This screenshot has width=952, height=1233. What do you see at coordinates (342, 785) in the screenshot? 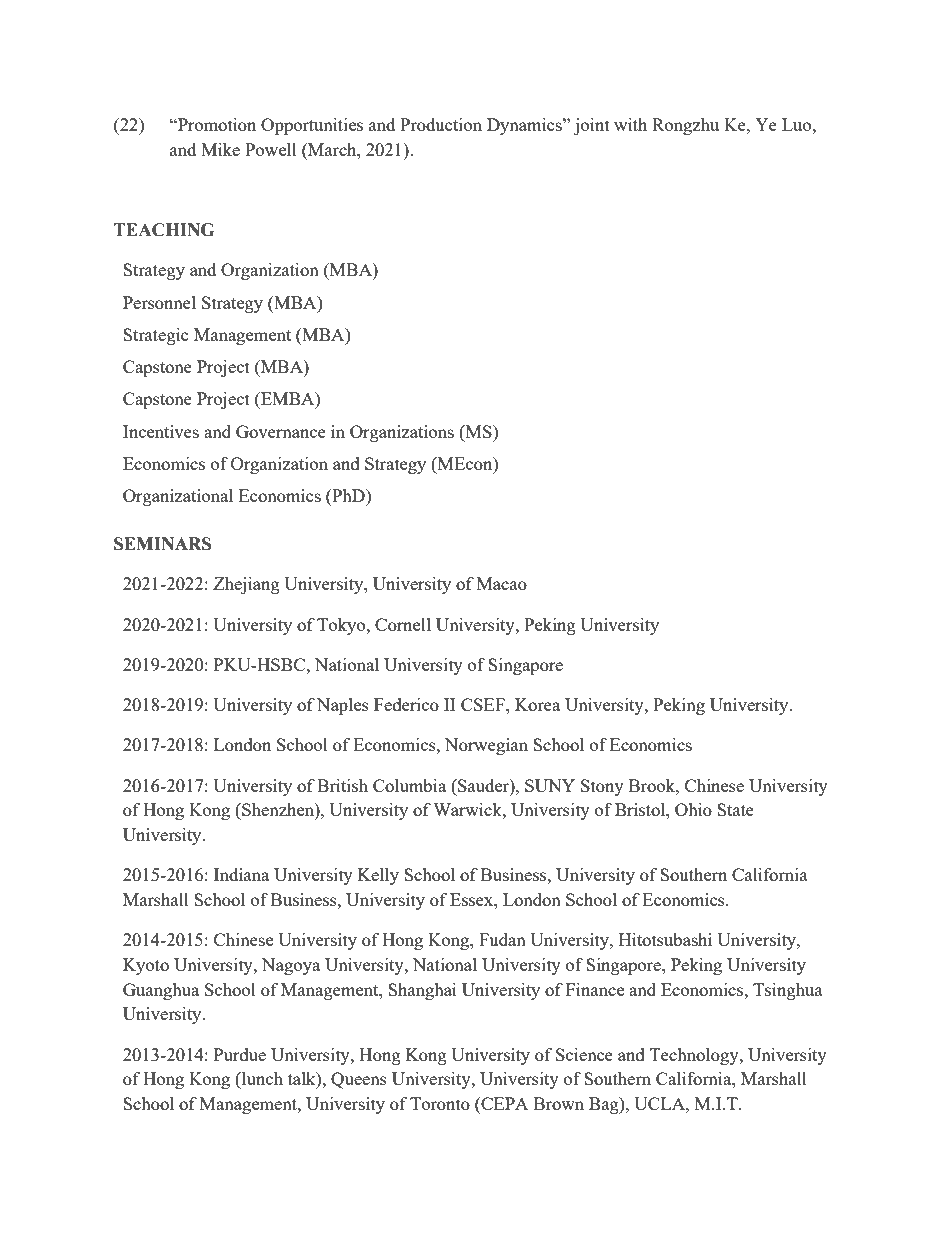
I see `British` at bounding box center [342, 785].
